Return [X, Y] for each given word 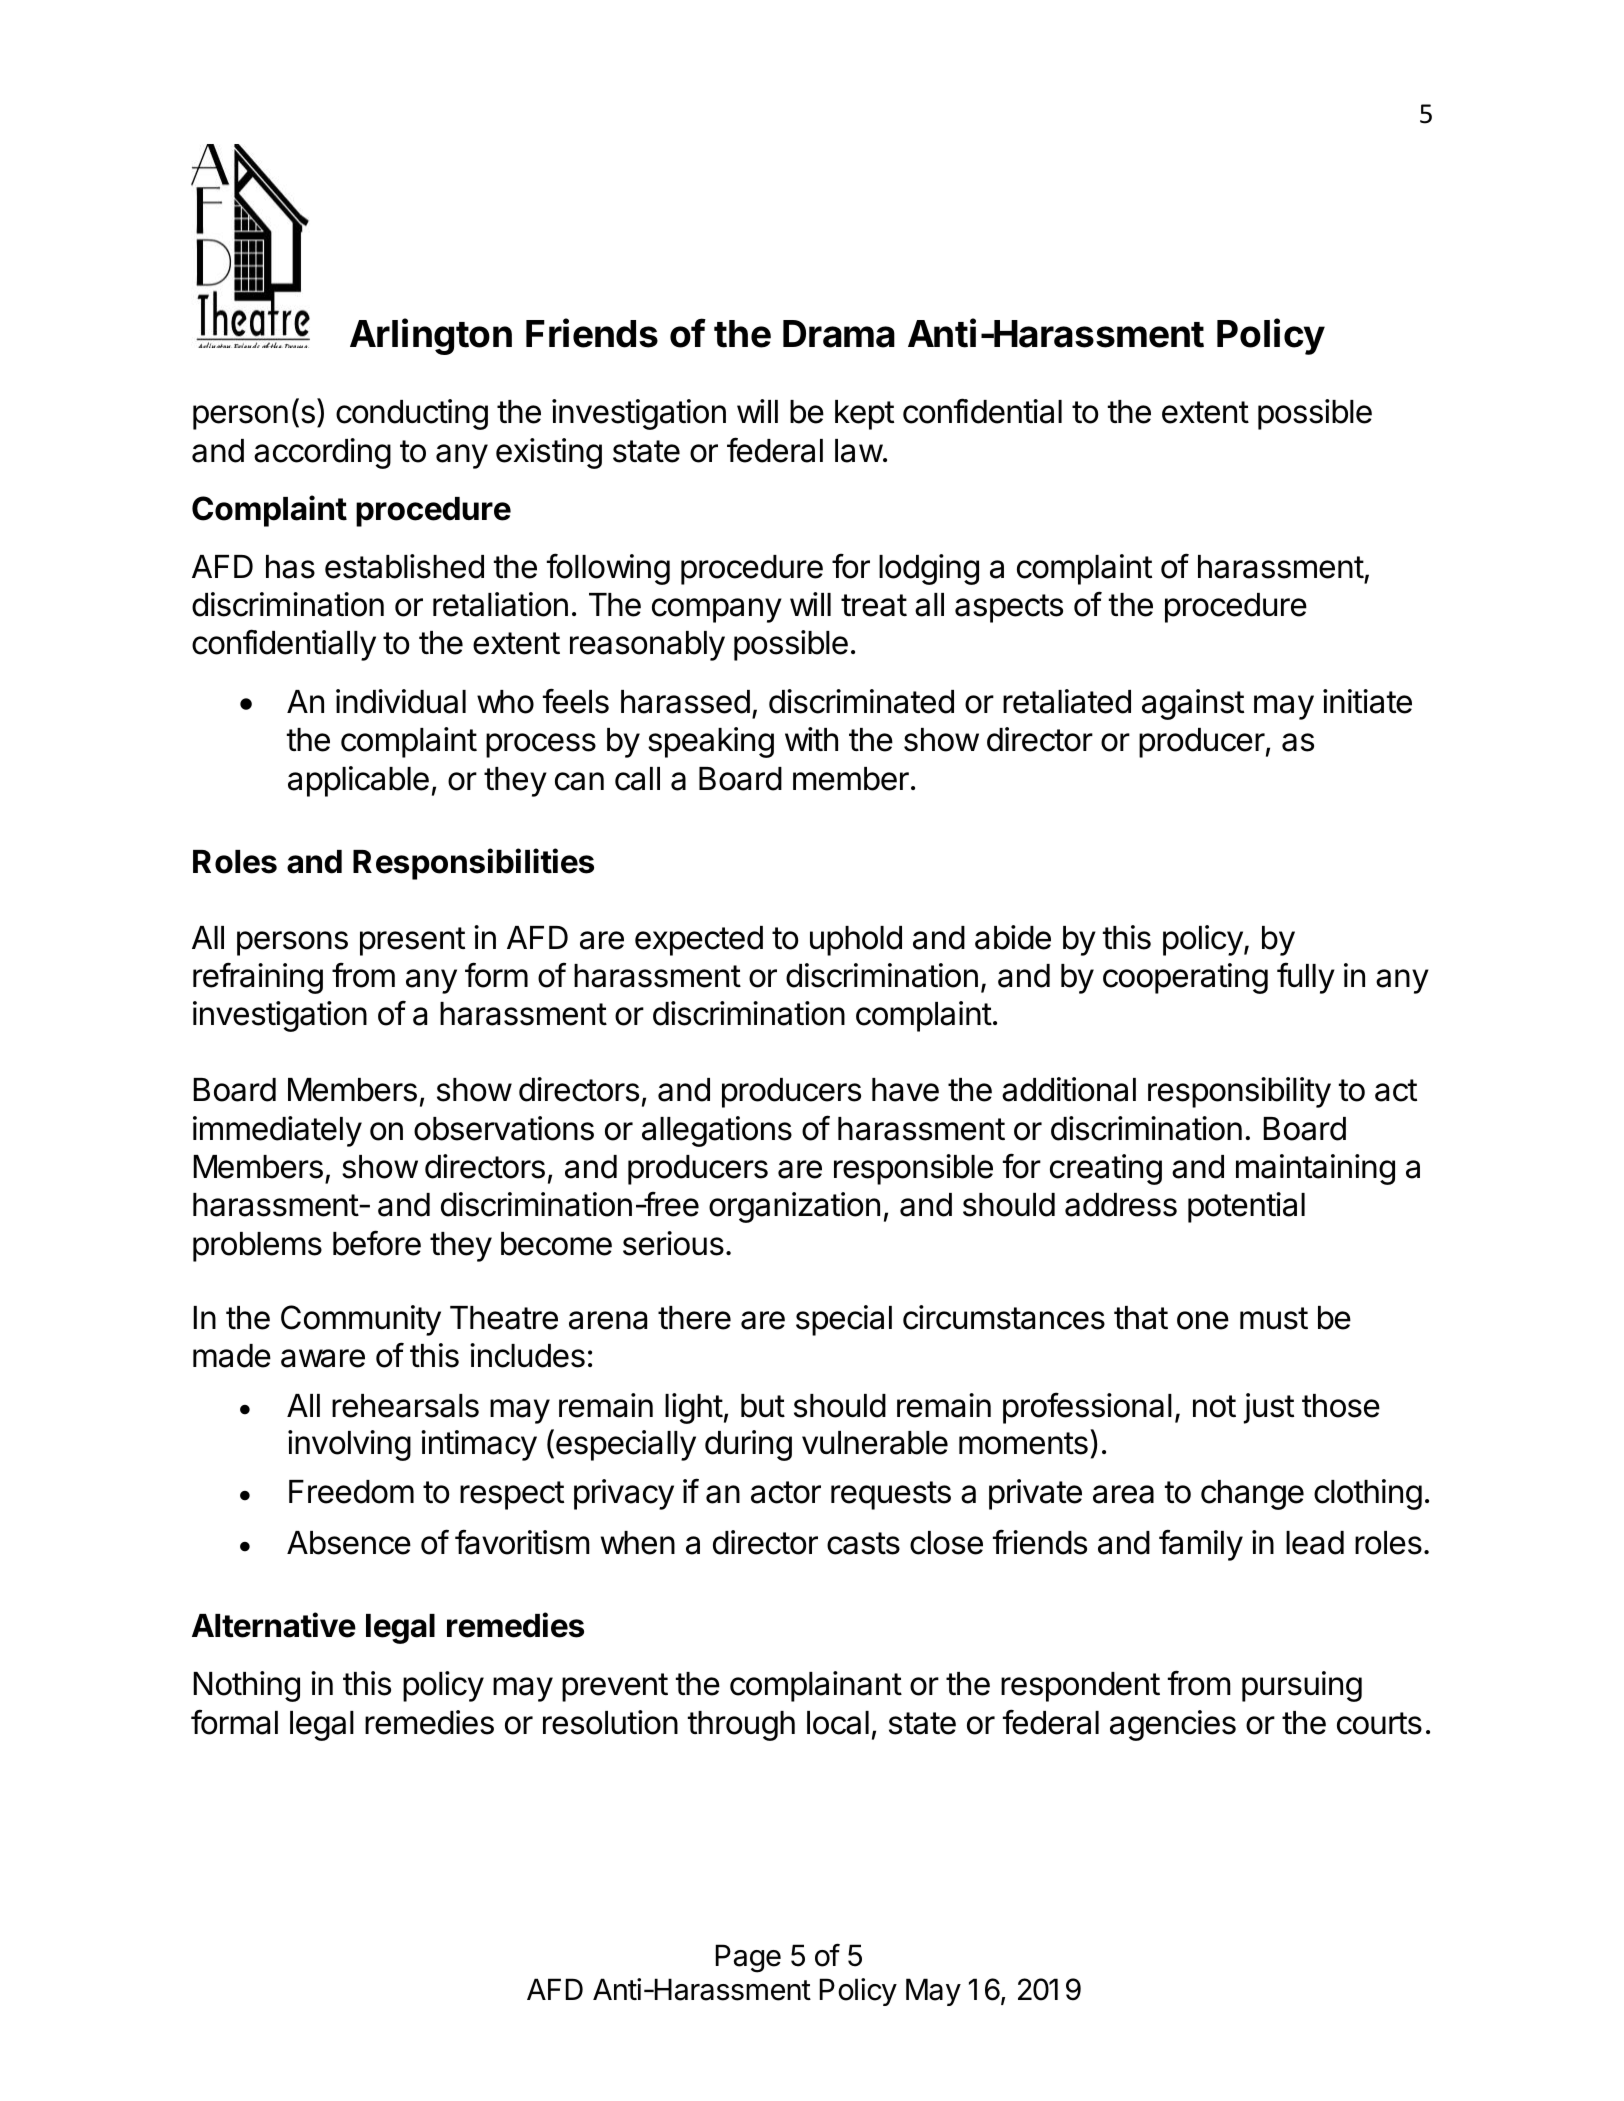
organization [794, 1207]
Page [748, 1958]
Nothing [246, 1686]
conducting [412, 414]
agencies [1173, 1725]
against [1193, 704]
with [811, 739]
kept [864, 415]
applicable [358, 781]
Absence [349, 1543]
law [859, 451]
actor [786, 1492]
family [1201, 1545]
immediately [277, 1131]
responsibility [1239, 1092]
